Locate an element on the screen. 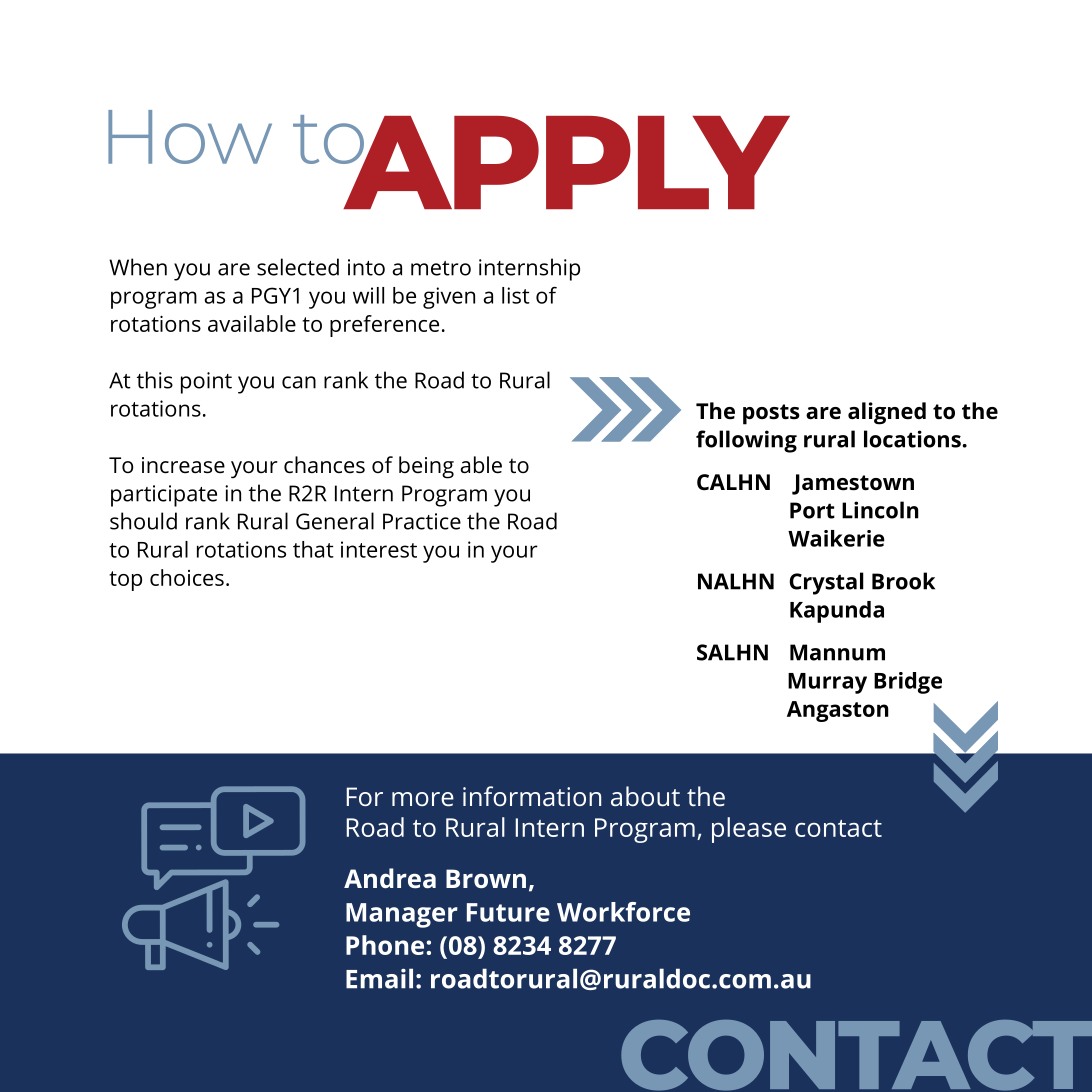  How is located at coordinates (190, 137).
